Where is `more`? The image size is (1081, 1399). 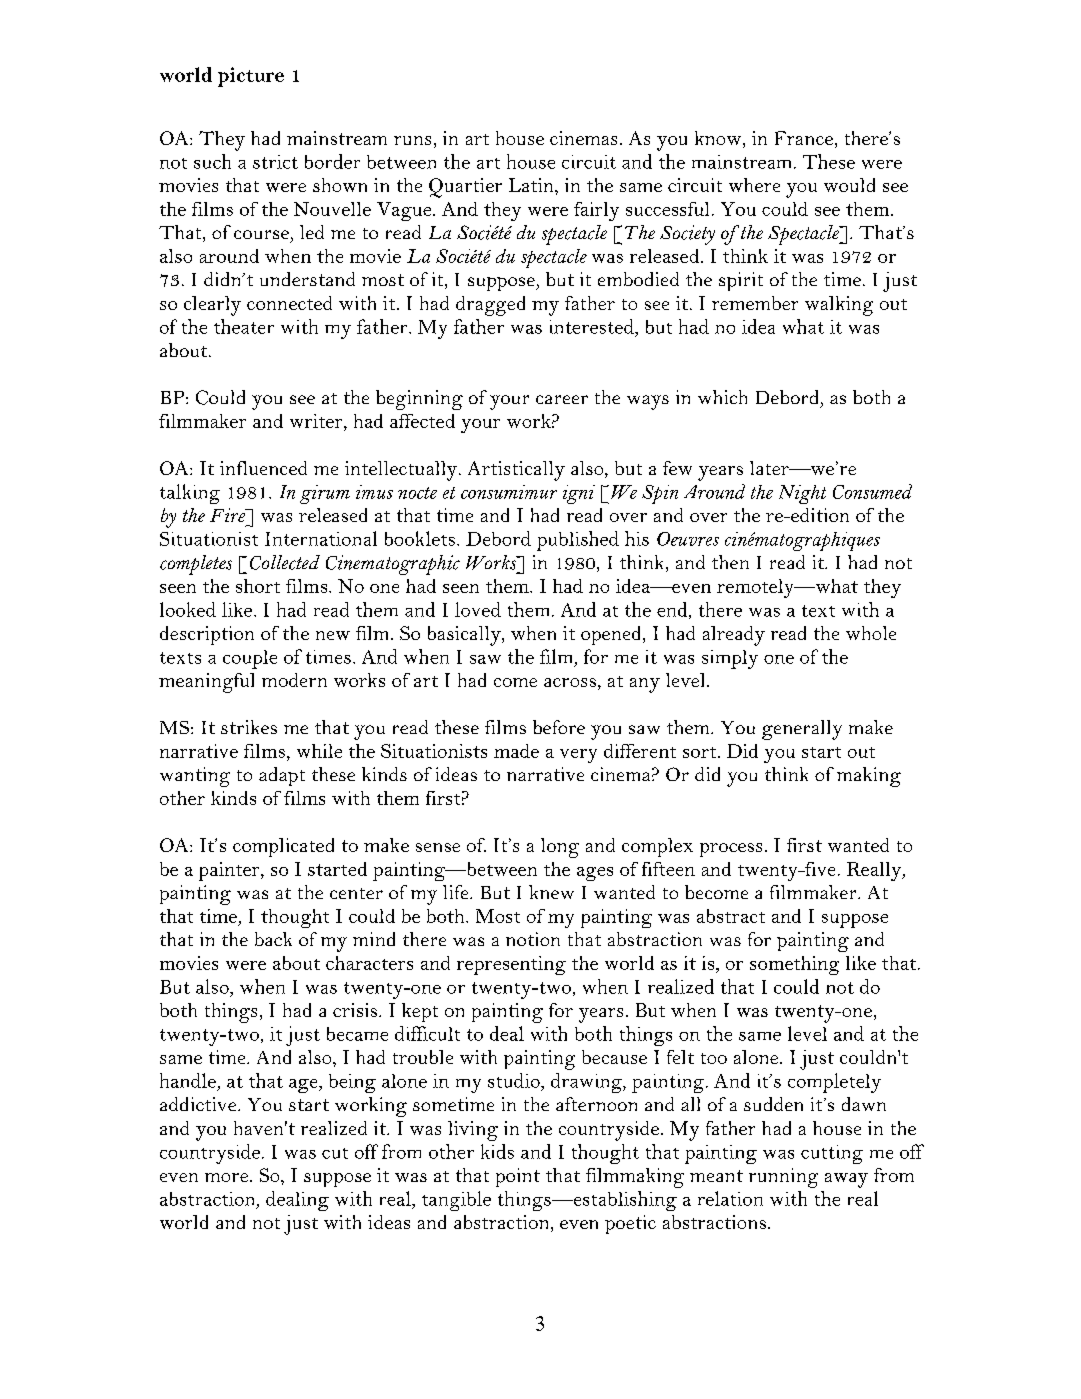 more is located at coordinates (228, 1177).
